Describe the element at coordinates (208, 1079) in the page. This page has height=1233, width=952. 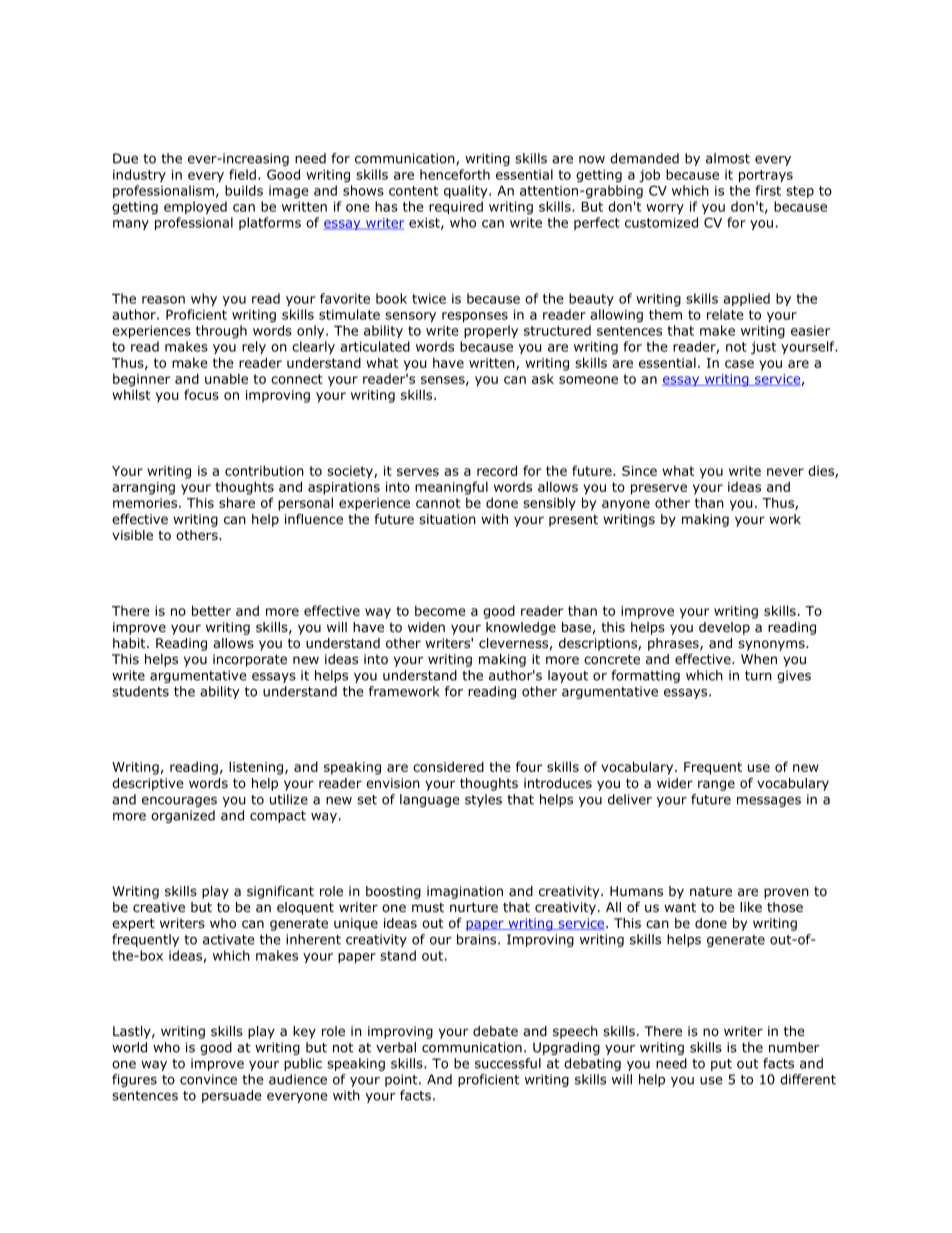
I see `convince` at that location.
